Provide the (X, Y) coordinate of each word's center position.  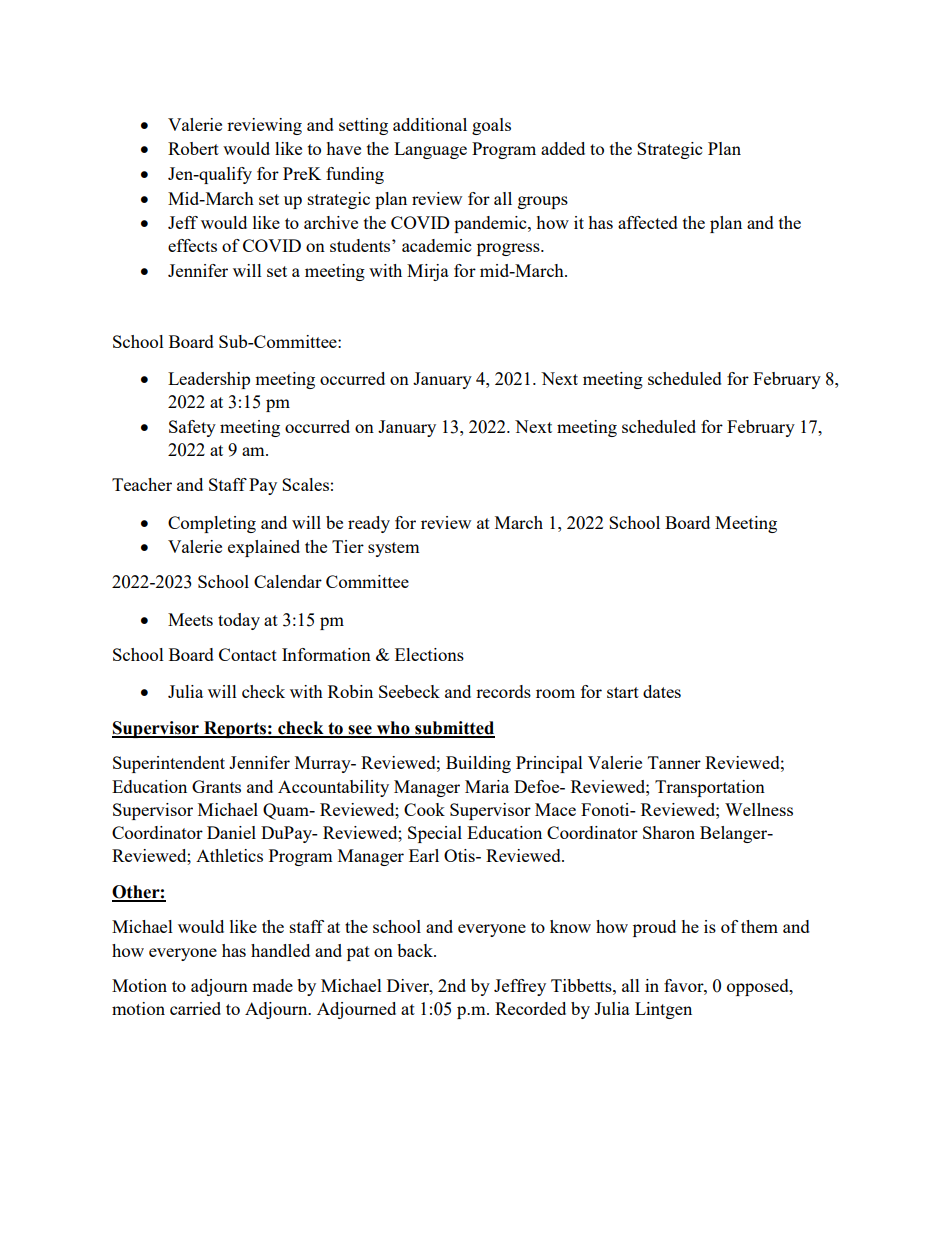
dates (662, 691)
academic (436, 245)
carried (195, 1008)
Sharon (669, 832)
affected (648, 222)
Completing (212, 524)
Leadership (209, 380)
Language (430, 150)
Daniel (231, 832)
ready (369, 524)
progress (509, 249)
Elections (429, 654)
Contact (248, 654)
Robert (193, 148)
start (623, 692)
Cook (424, 809)
